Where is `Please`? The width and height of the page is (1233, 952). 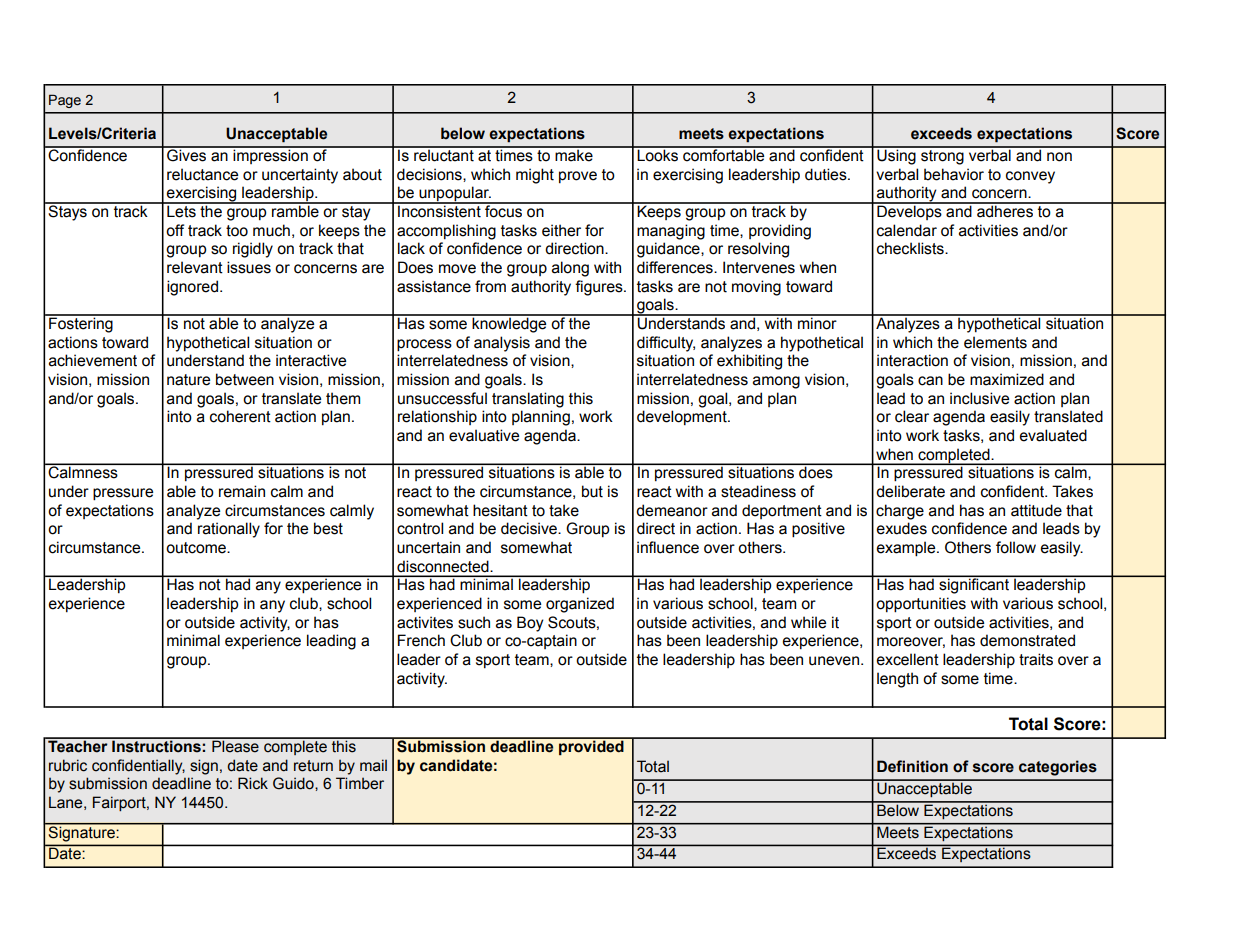
Please is located at coordinates (235, 745).
